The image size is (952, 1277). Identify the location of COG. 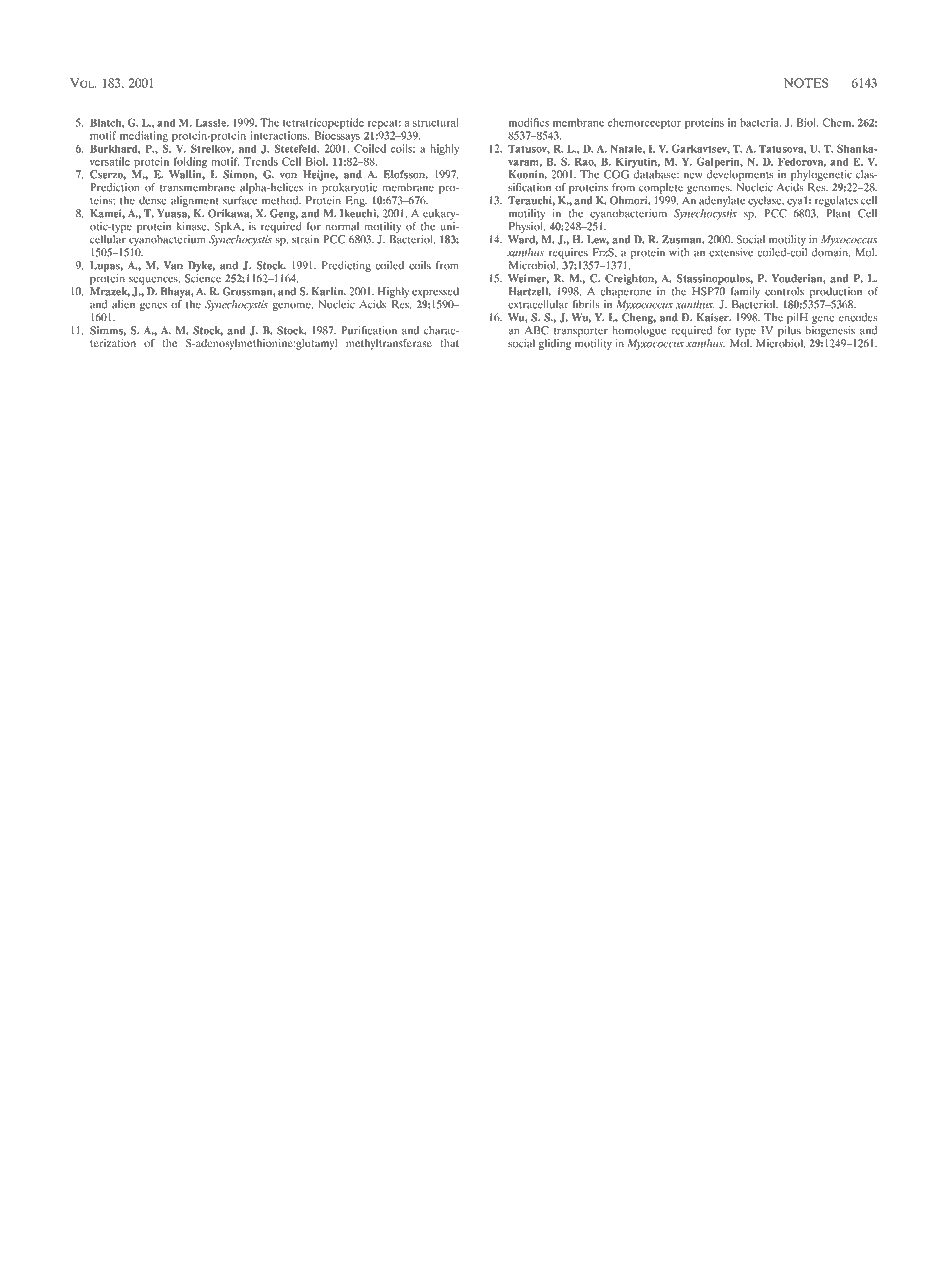
(616, 174).
